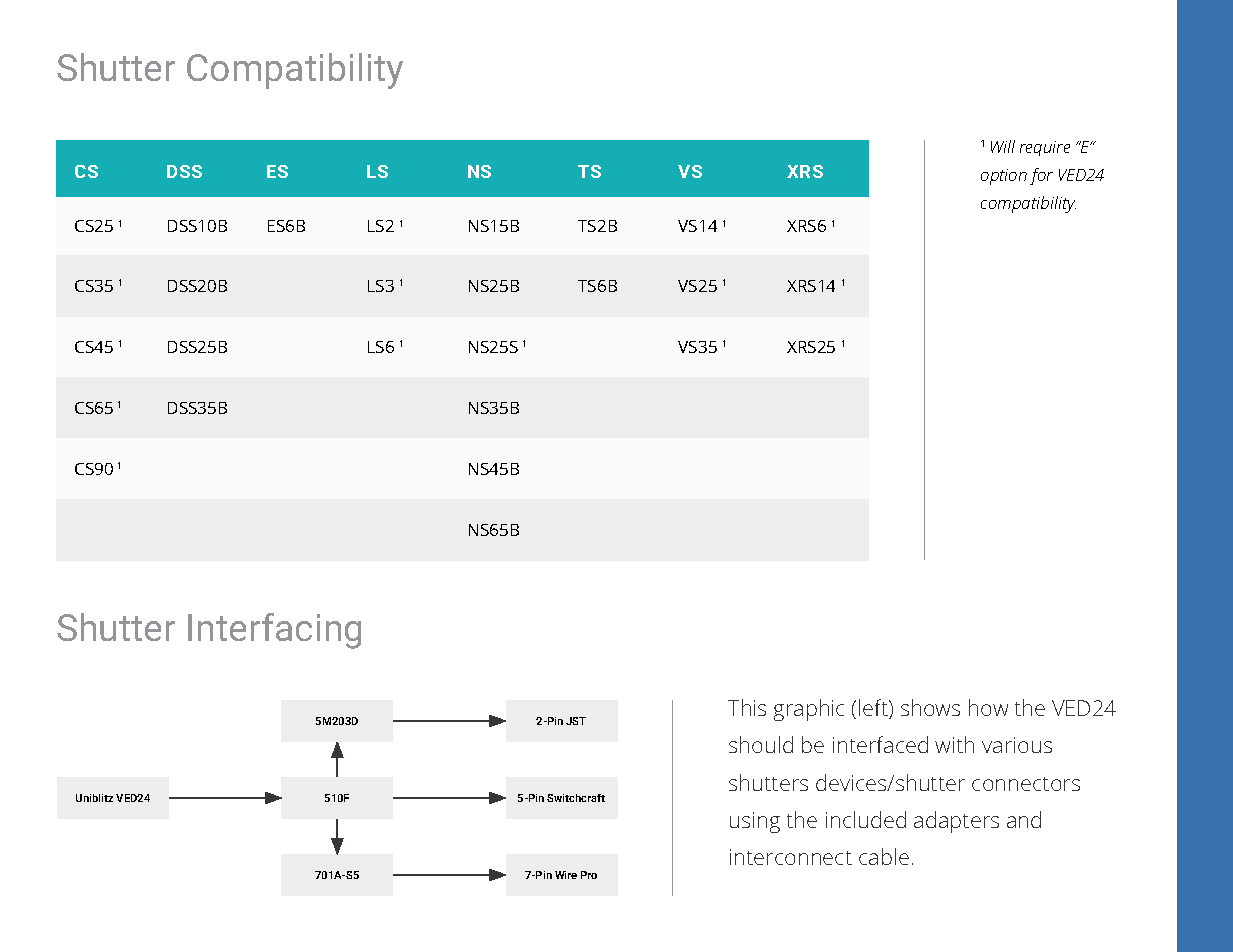 This page has height=952, width=1233. What do you see at coordinates (1041, 176) in the page?
I see `for` at bounding box center [1041, 176].
